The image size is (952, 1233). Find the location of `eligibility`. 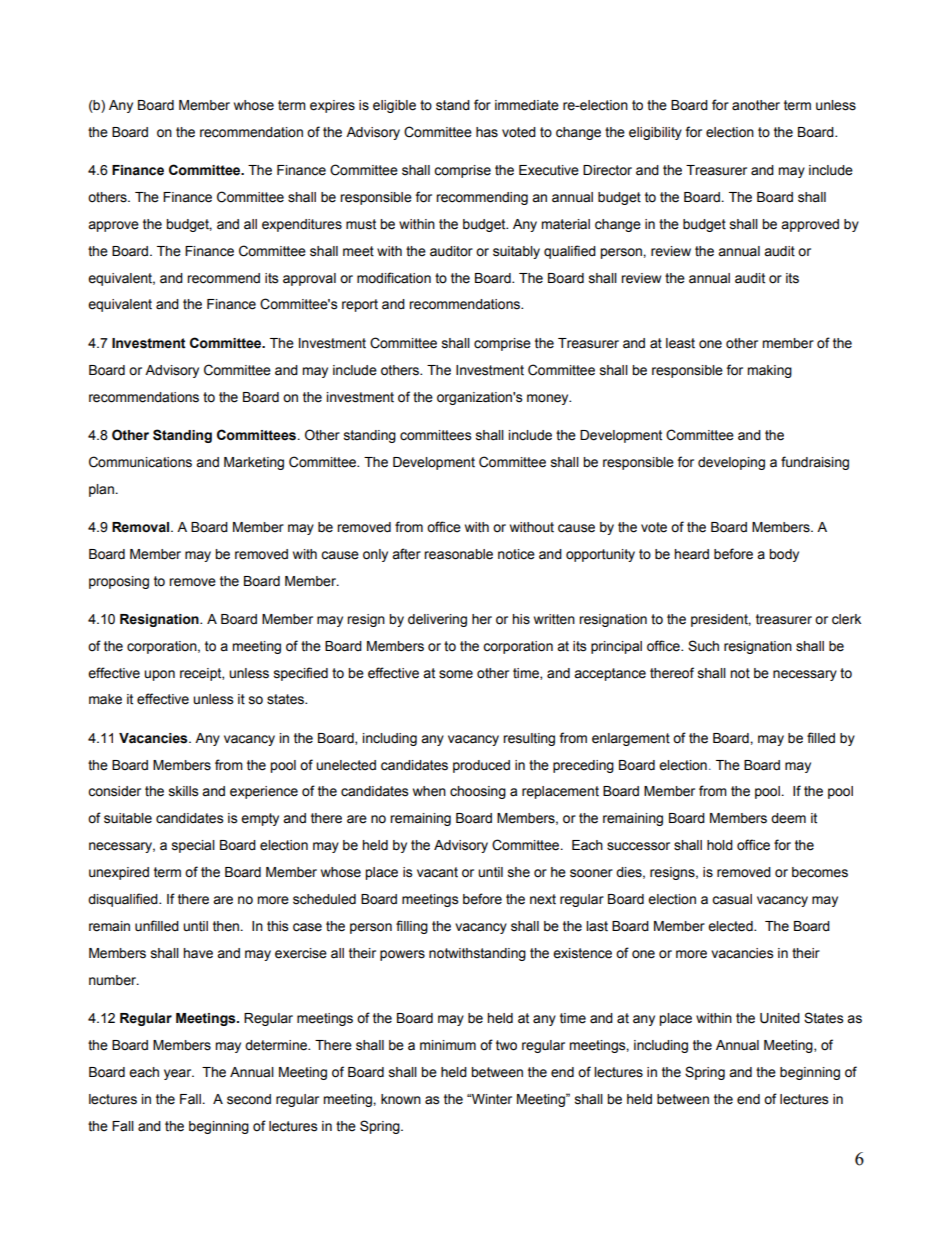

eligibility is located at coordinates (655, 133).
